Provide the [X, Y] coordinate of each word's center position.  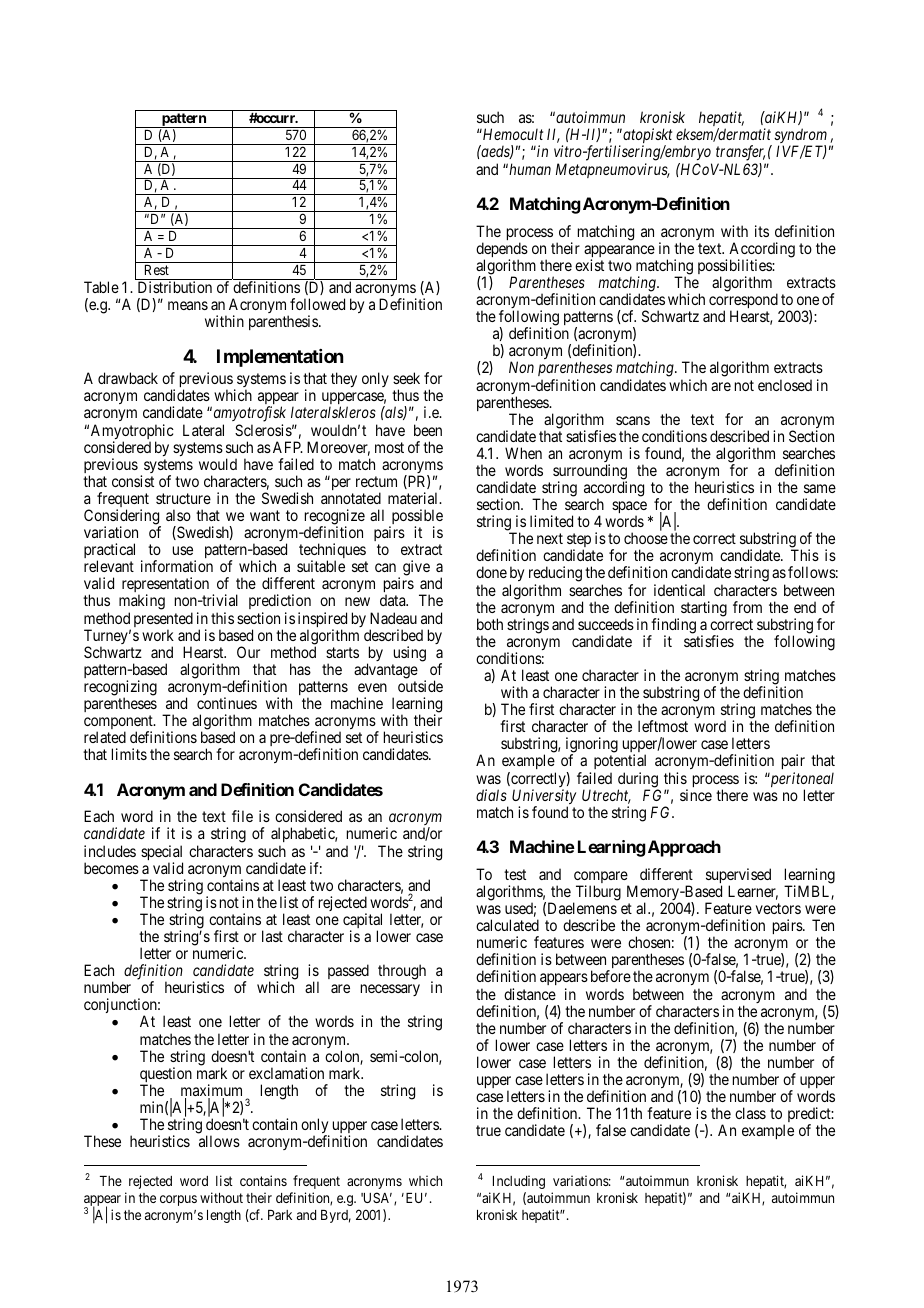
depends [502, 251]
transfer [742, 154]
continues [227, 703]
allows [219, 1141]
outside [420, 686]
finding [672, 627]
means [188, 305]
